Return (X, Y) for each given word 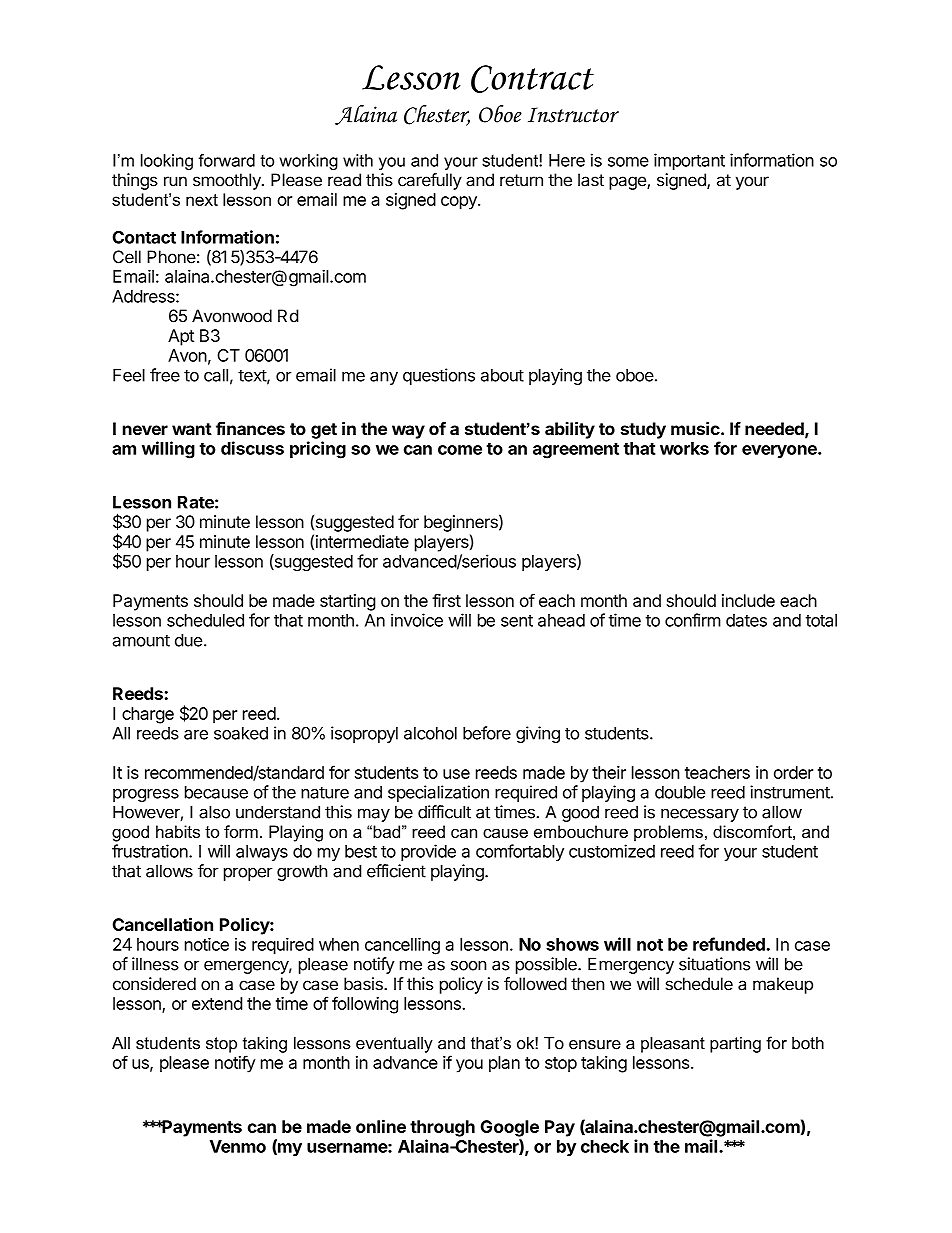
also (214, 812)
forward (227, 160)
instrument (790, 792)
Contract (532, 79)
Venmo (238, 1146)
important (689, 161)
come (460, 450)
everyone (780, 451)
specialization (438, 793)
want (192, 429)
